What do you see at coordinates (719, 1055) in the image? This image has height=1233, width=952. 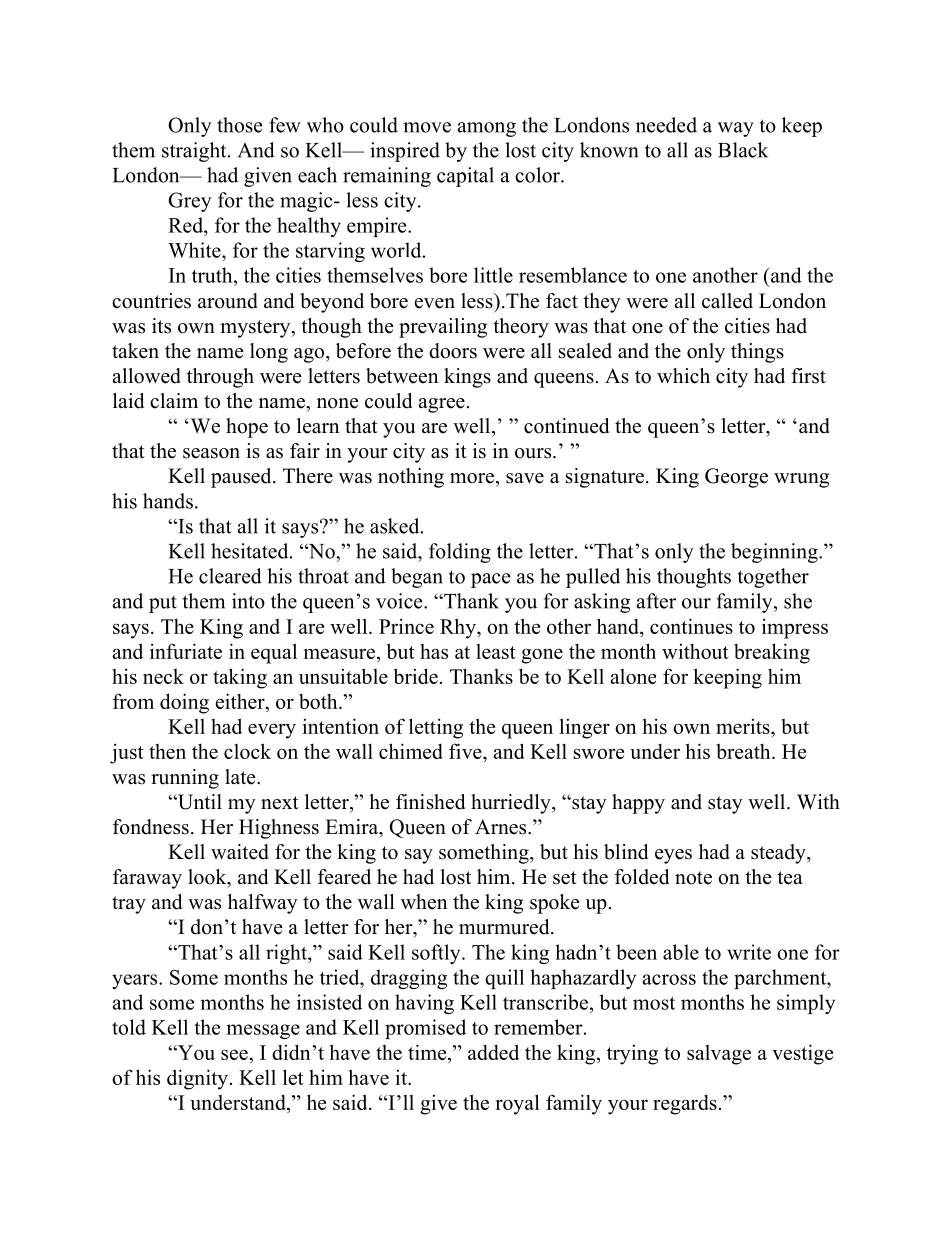 I see `salvage` at bounding box center [719, 1055].
